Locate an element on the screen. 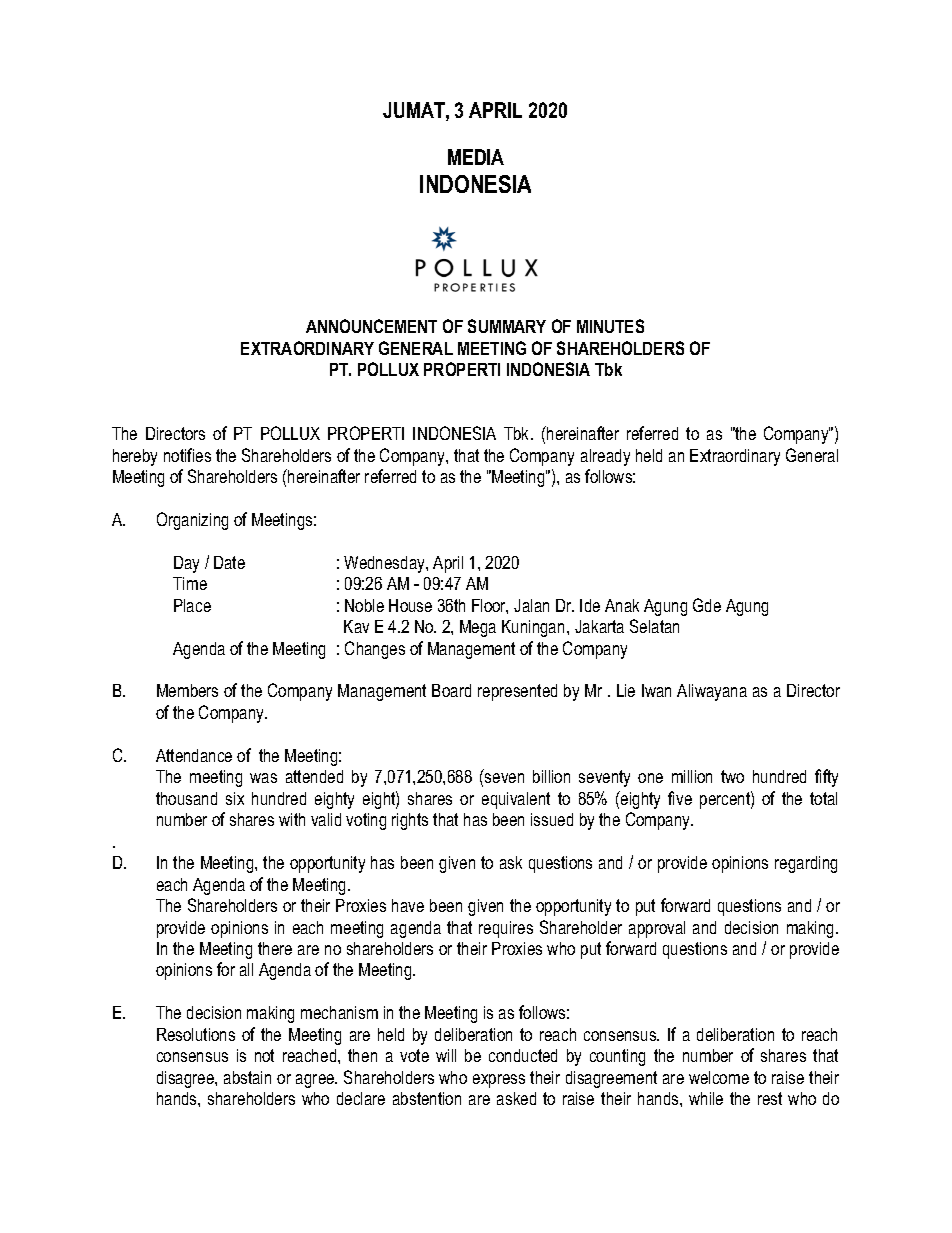  express is located at coordinates (499, 1081).
